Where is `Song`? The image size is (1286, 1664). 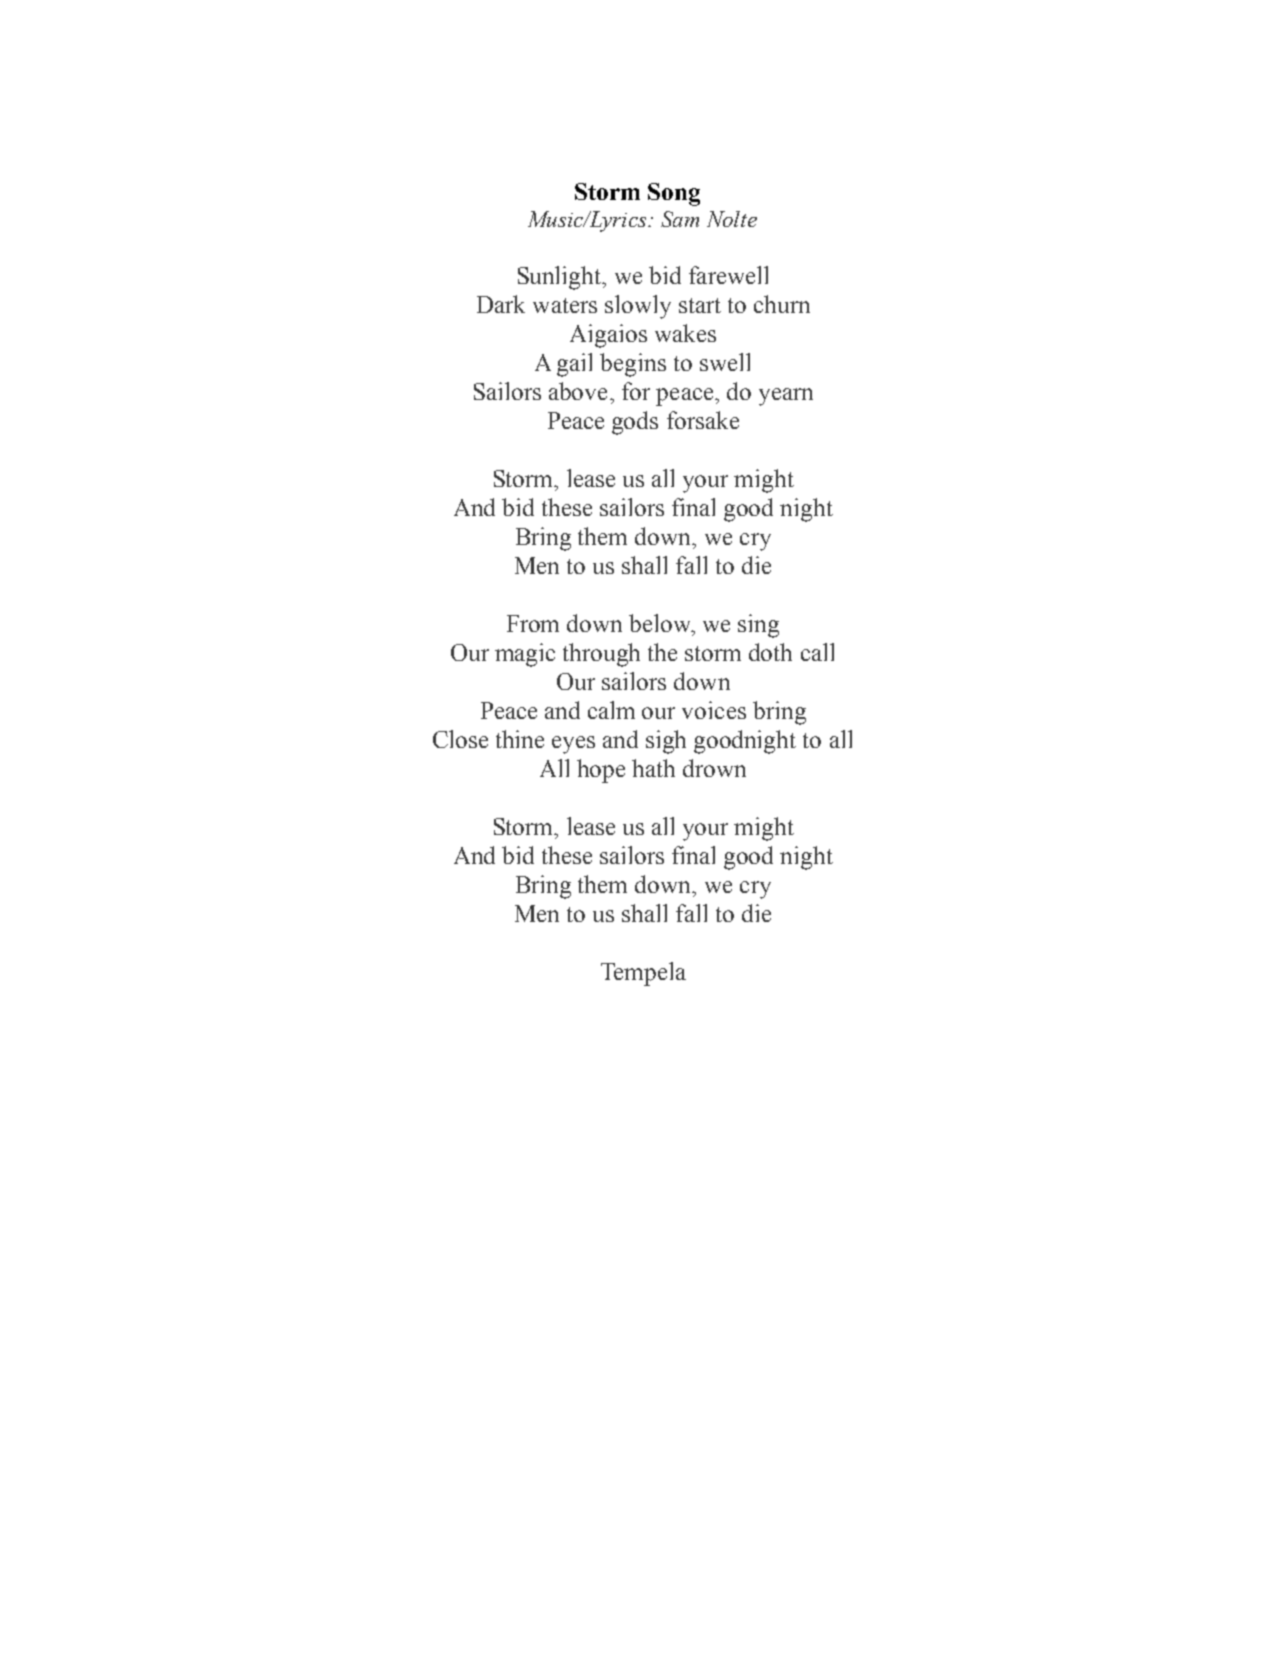 Song is located at coordinates (674, 194).
